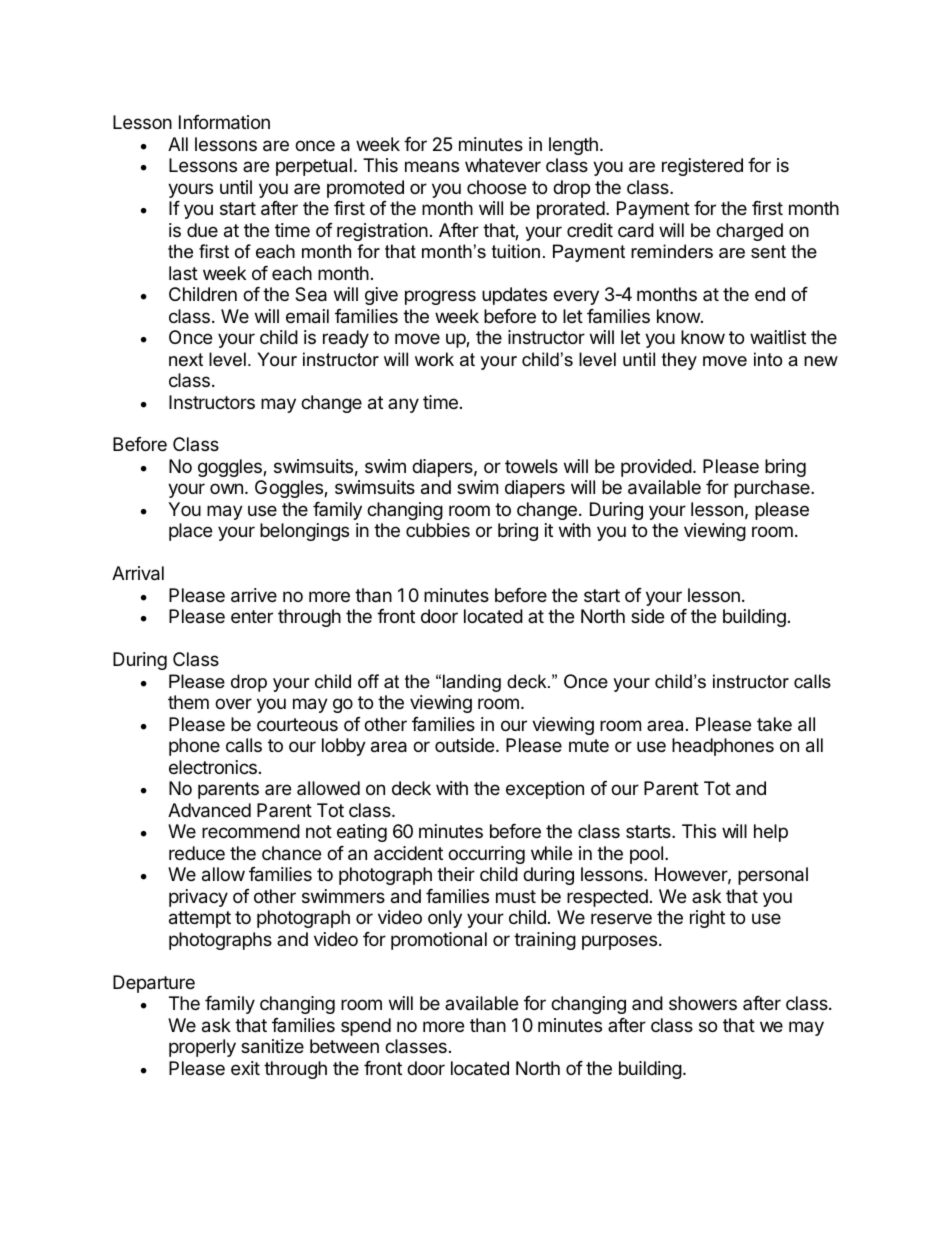 The width and height of the page is (952, 1233). Describe the element at coordinates (186, 360) in the page. I see `next` at that location.
